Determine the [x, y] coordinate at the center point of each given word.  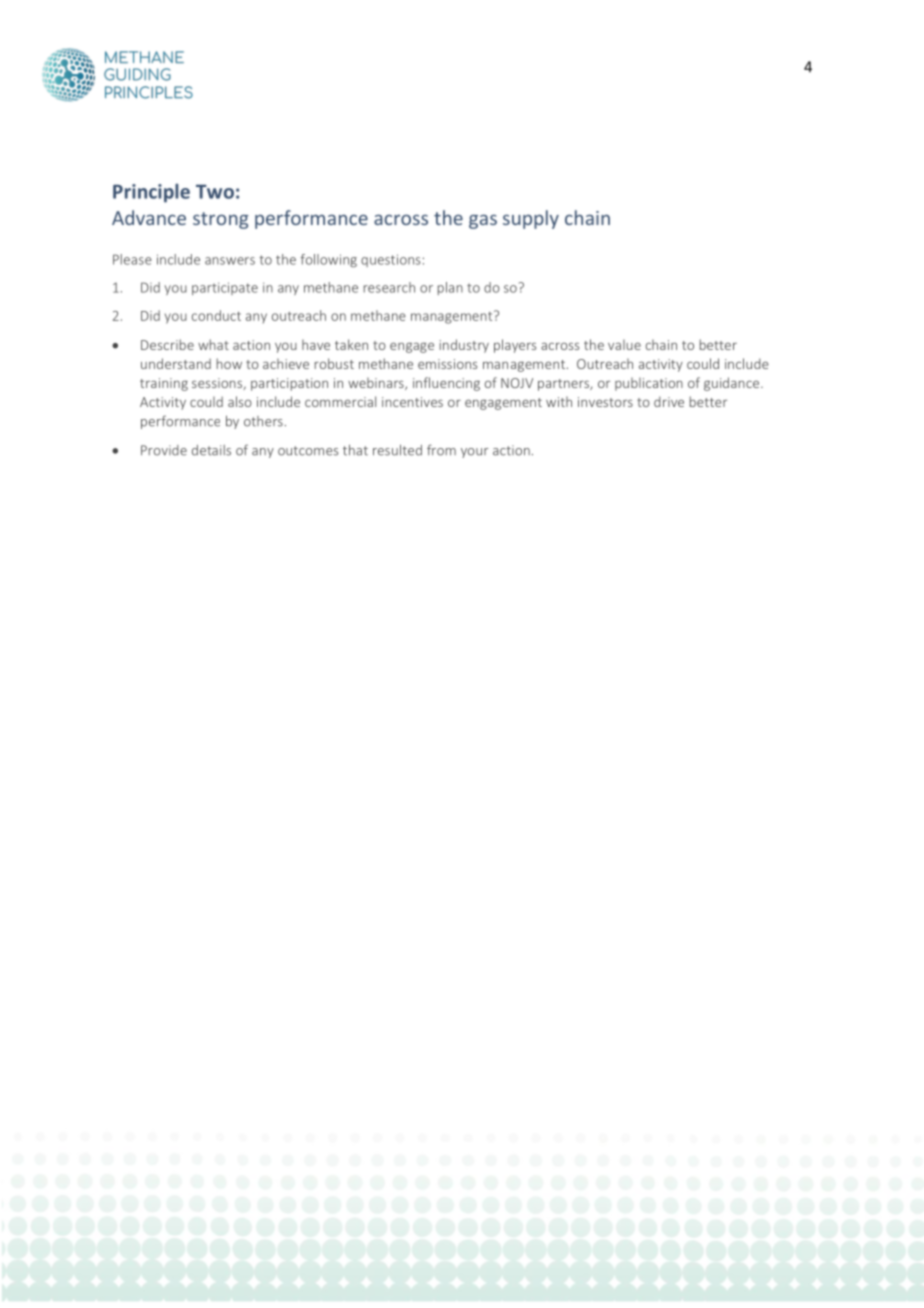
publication [649, 384]
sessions [218, 384]
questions [390, 260]
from [441, 450]
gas [483, 222]
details [211, 450]
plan [450, 288]
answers [230, 261]
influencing [446, 384]
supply [531, 219]
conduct [216, 315]
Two [215, 192]
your [475, 453]
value [624, 344]
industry [464, 346]
